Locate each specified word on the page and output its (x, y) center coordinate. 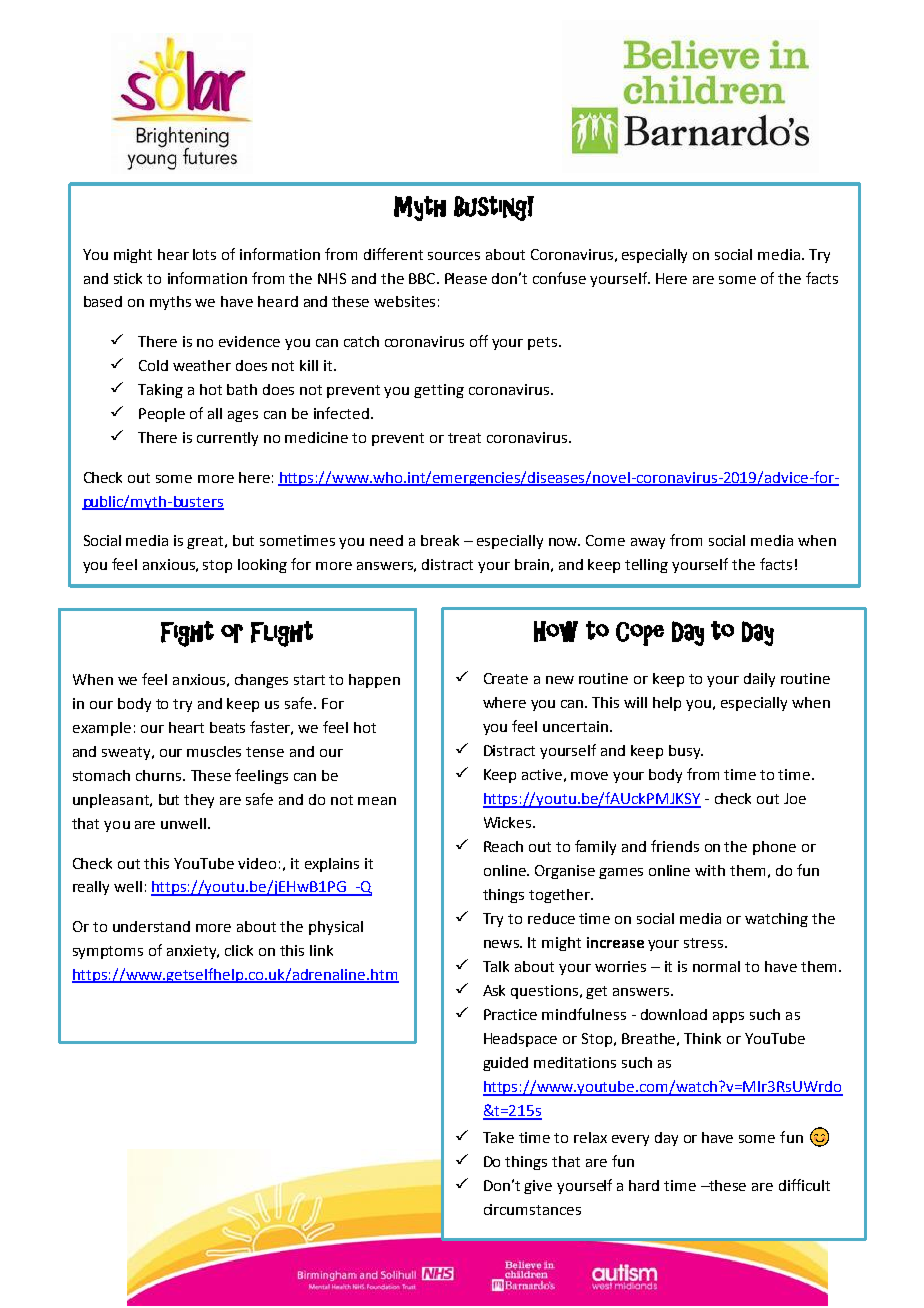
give (538, 1187)
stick (128, 278)
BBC (423, 278)
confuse (559, 278)
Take (498, 1137)
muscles (214, 751)
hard (644, 1185)
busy (686, 752)
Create (506, 678)
